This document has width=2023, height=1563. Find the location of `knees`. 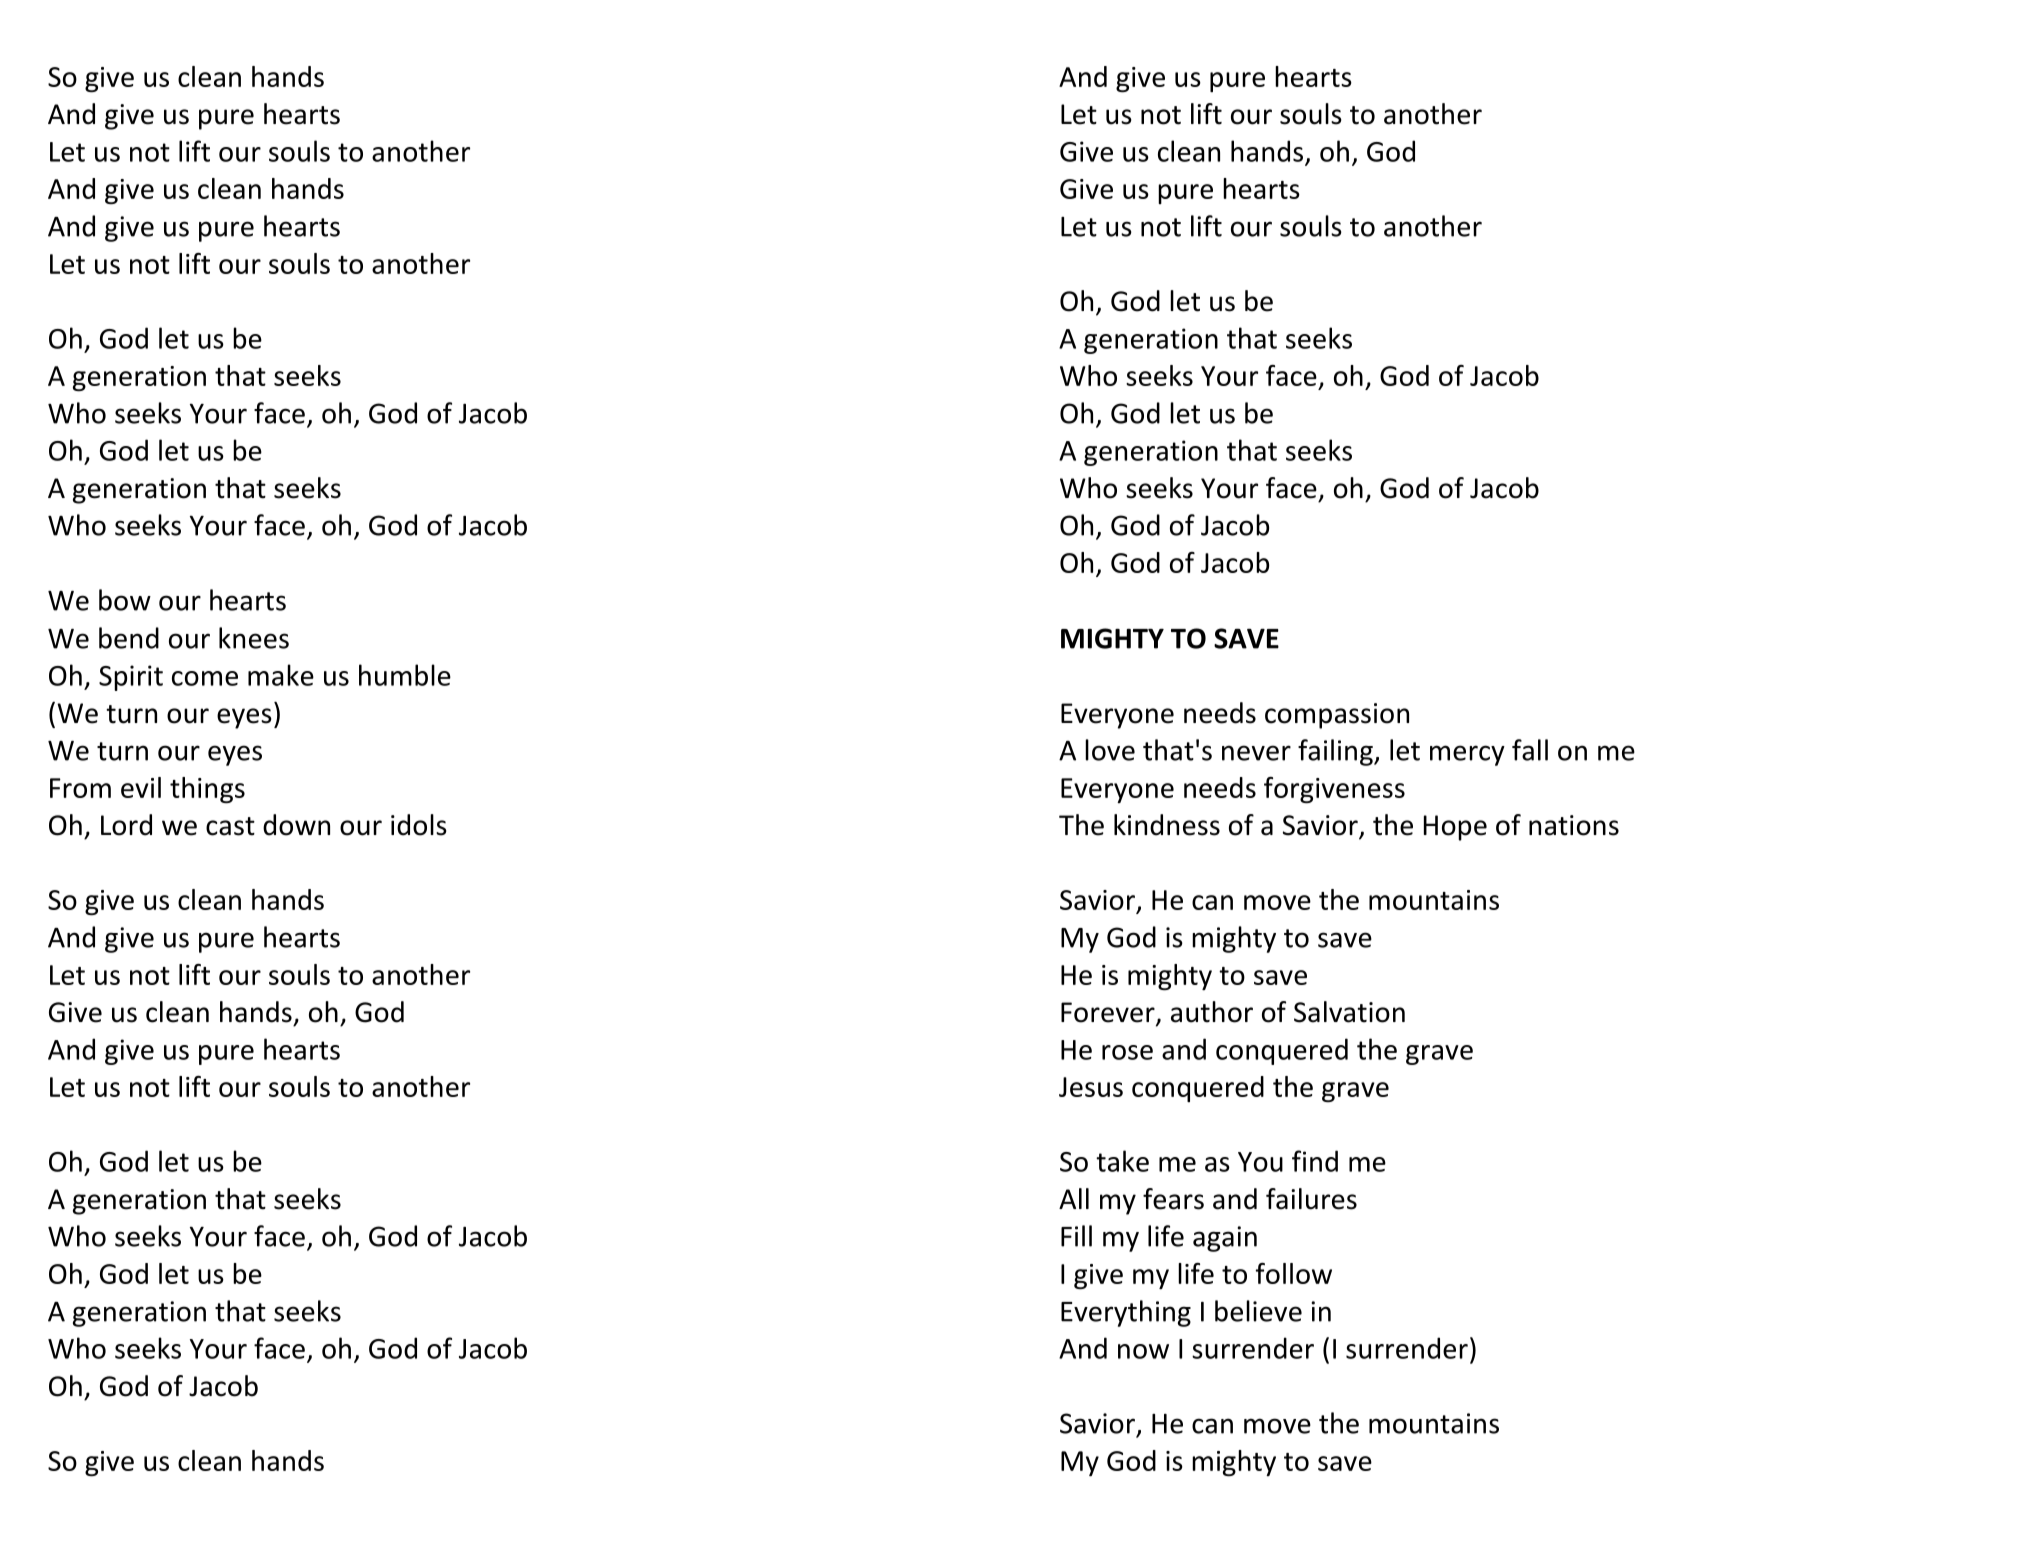

knees is located at coordinates (254, 638).
